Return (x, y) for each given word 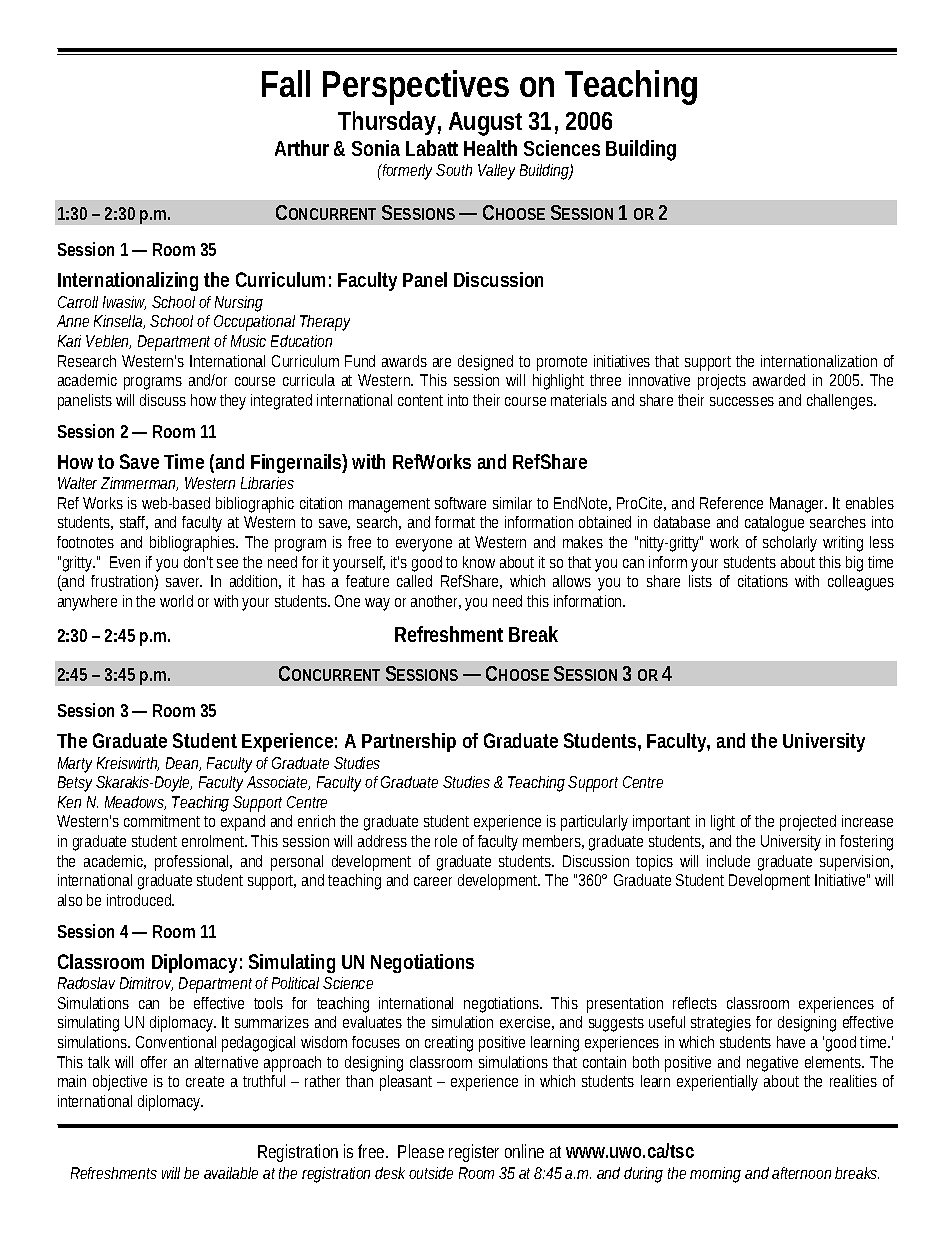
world (176, 601)
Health (490, 148)
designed (485, 363)
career (433, 881)
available (231, 1173)
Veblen (108, 342)
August (485, 124)
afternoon (801, 1173)
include (728, 861)
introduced (140, 900)
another (436, 602)
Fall (286, 83)
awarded (779, 380)
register (474, 1153)
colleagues (861, 583)
